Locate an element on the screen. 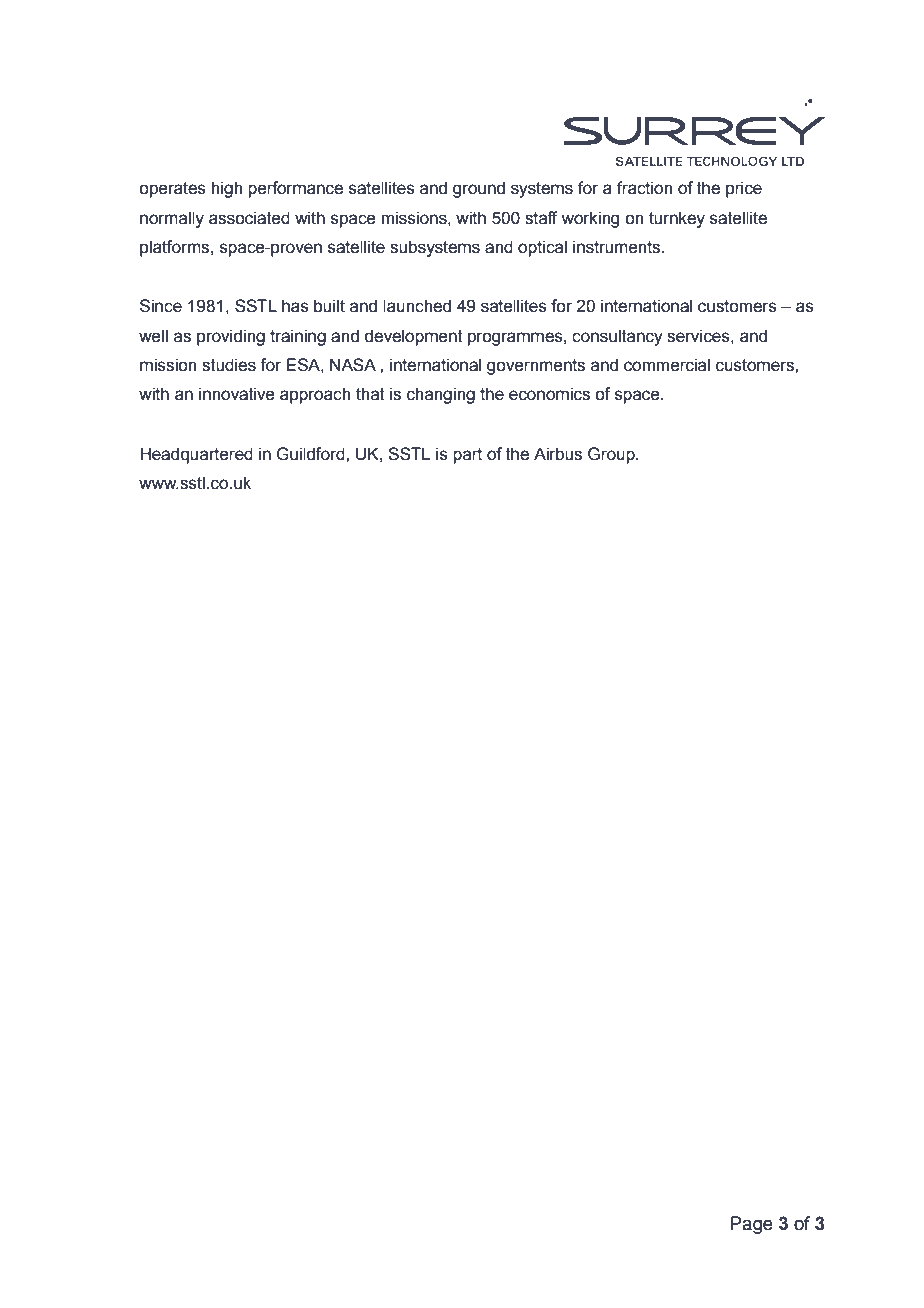  turnkey is located at coordinates (677, 219).
